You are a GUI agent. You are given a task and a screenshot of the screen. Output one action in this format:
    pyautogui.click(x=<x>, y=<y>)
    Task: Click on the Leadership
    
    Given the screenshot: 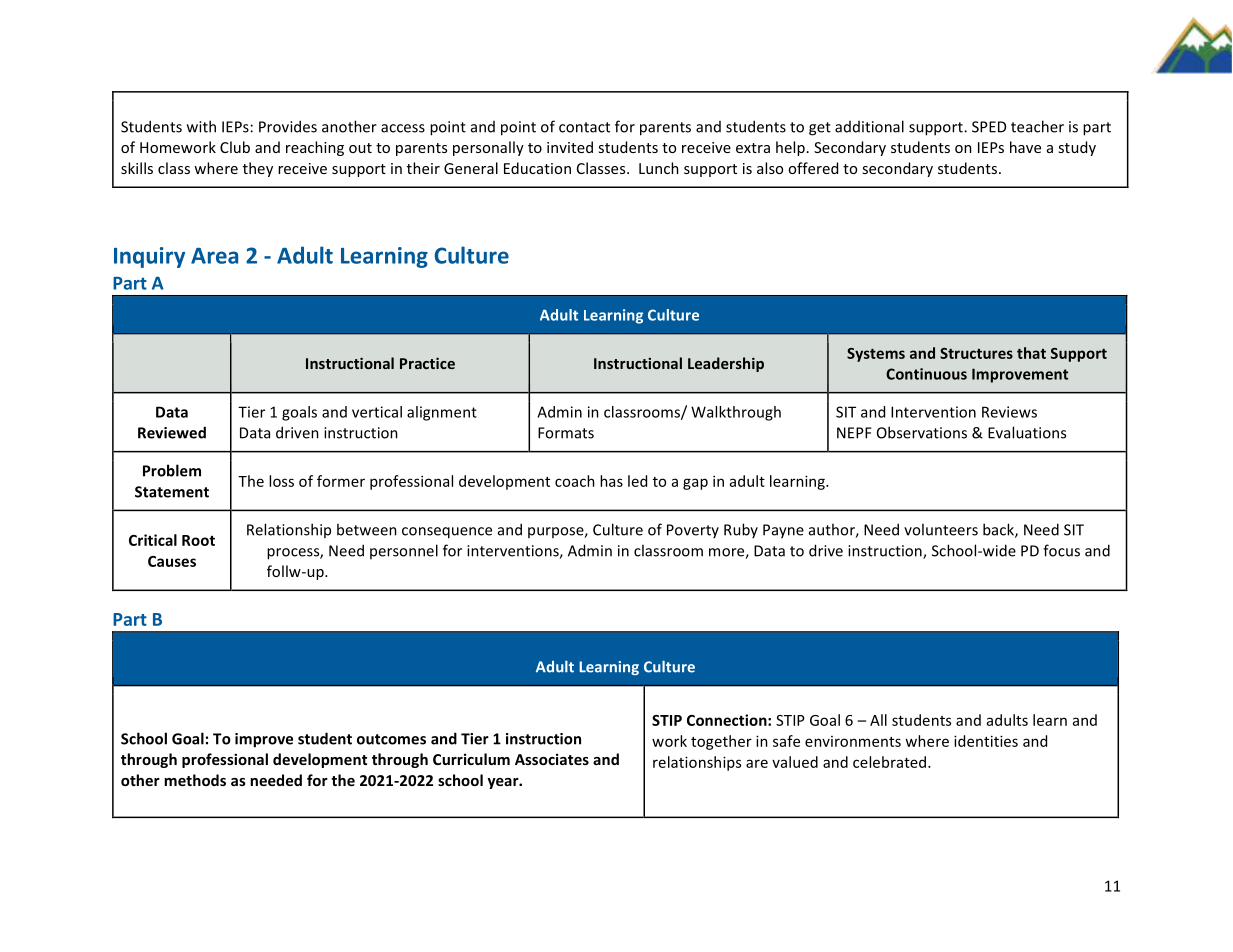 What is the action you would take?
    pyautogui.click(x=726, y=364)
